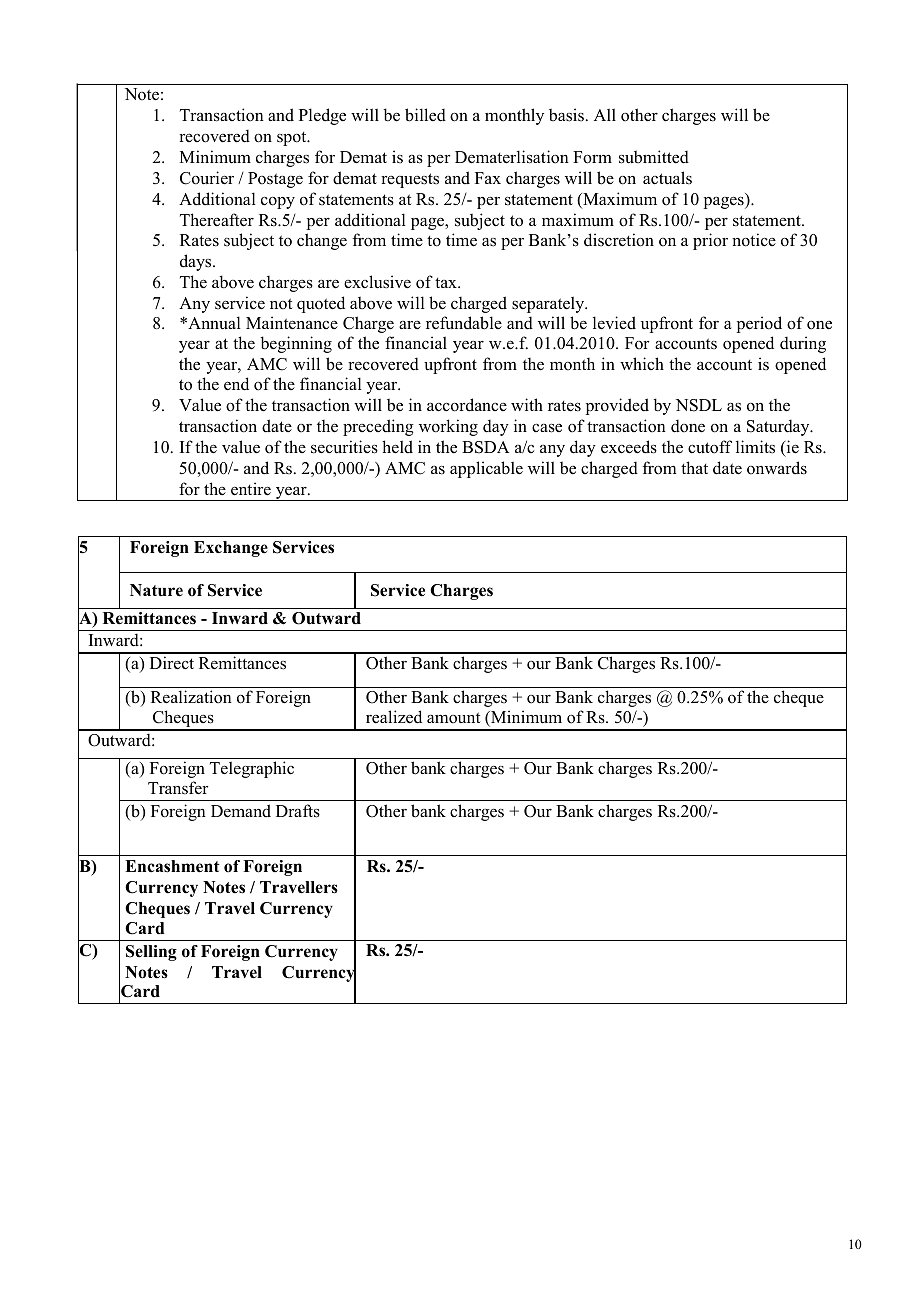 The height and width of the document is (1308, 924). Describe the element at coordinates (252, 769) in the document. I see `Telegraphic` at that location.
